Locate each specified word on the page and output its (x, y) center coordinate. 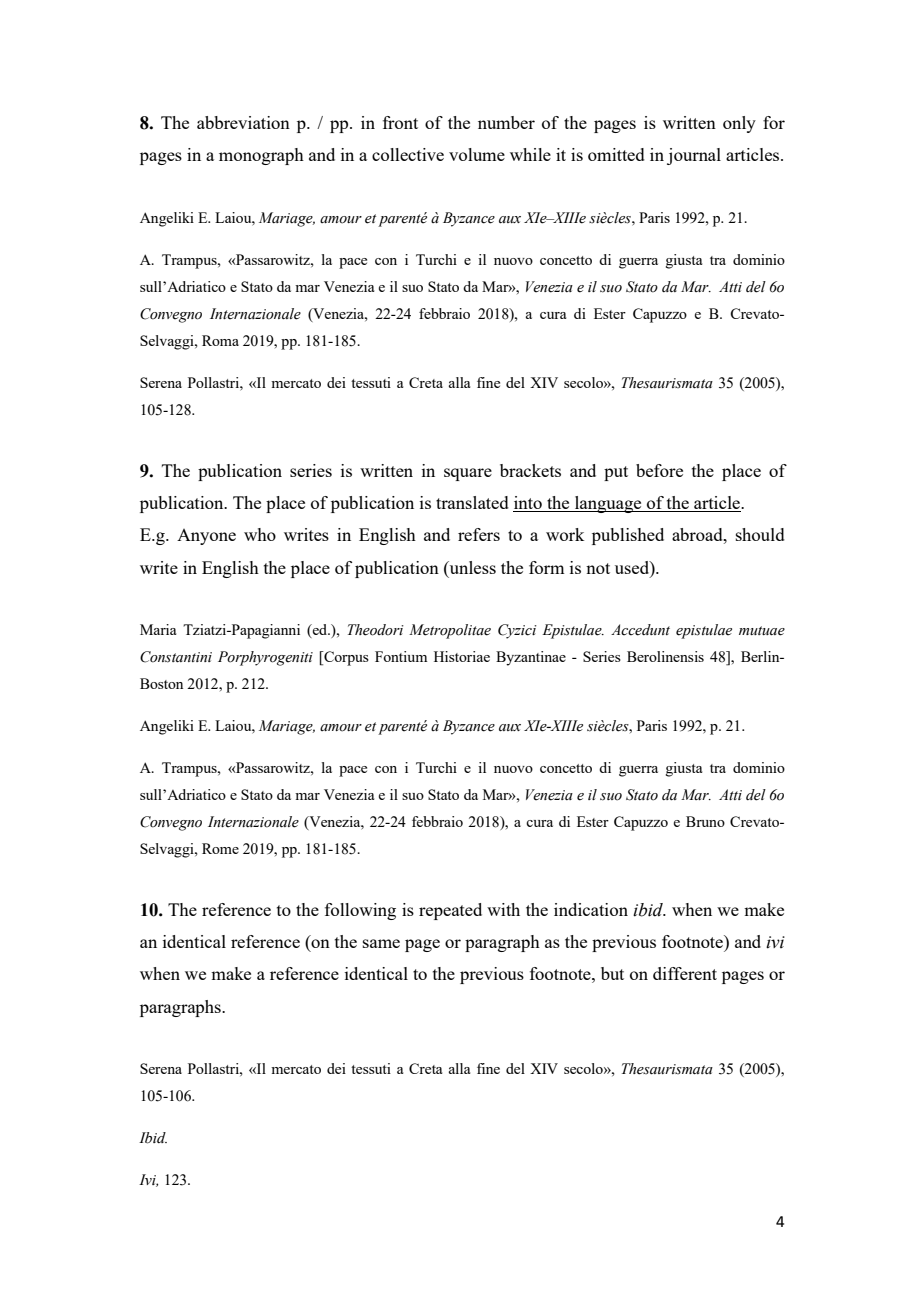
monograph (261, 156)
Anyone (206, 537)
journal (694, 156)
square (468, 474)
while (530, 154)
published (628, 536)
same (381, 943)
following (360, 911)
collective (408, 154)
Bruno (705, 821)
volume (477, 154)
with (503, 909)
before (659, 470)
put (616, 473)
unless (471, 568)
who (260, 534)
